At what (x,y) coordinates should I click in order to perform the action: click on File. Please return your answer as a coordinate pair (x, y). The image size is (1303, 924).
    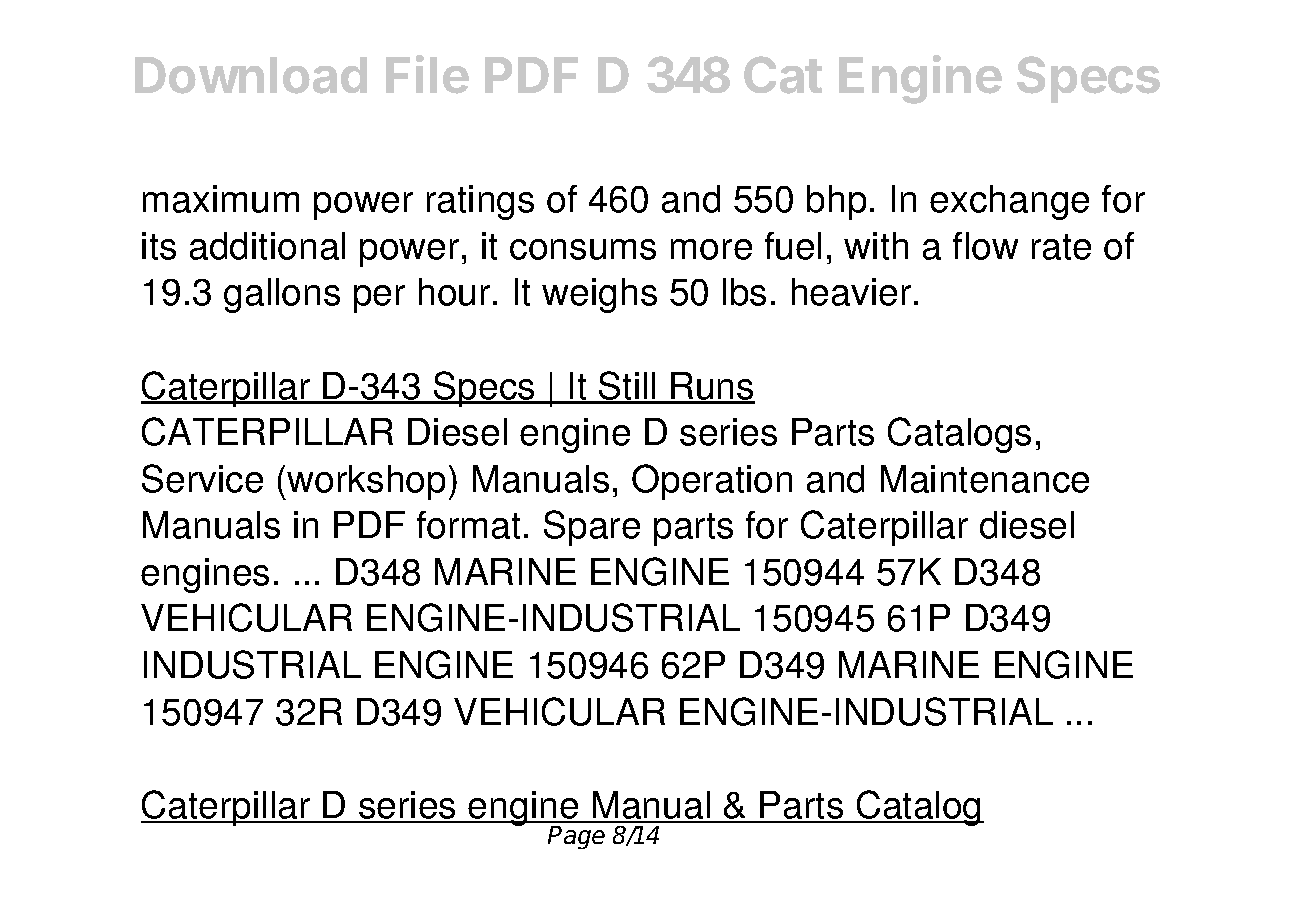
    Looking at the image, I should click on (427, 74).
